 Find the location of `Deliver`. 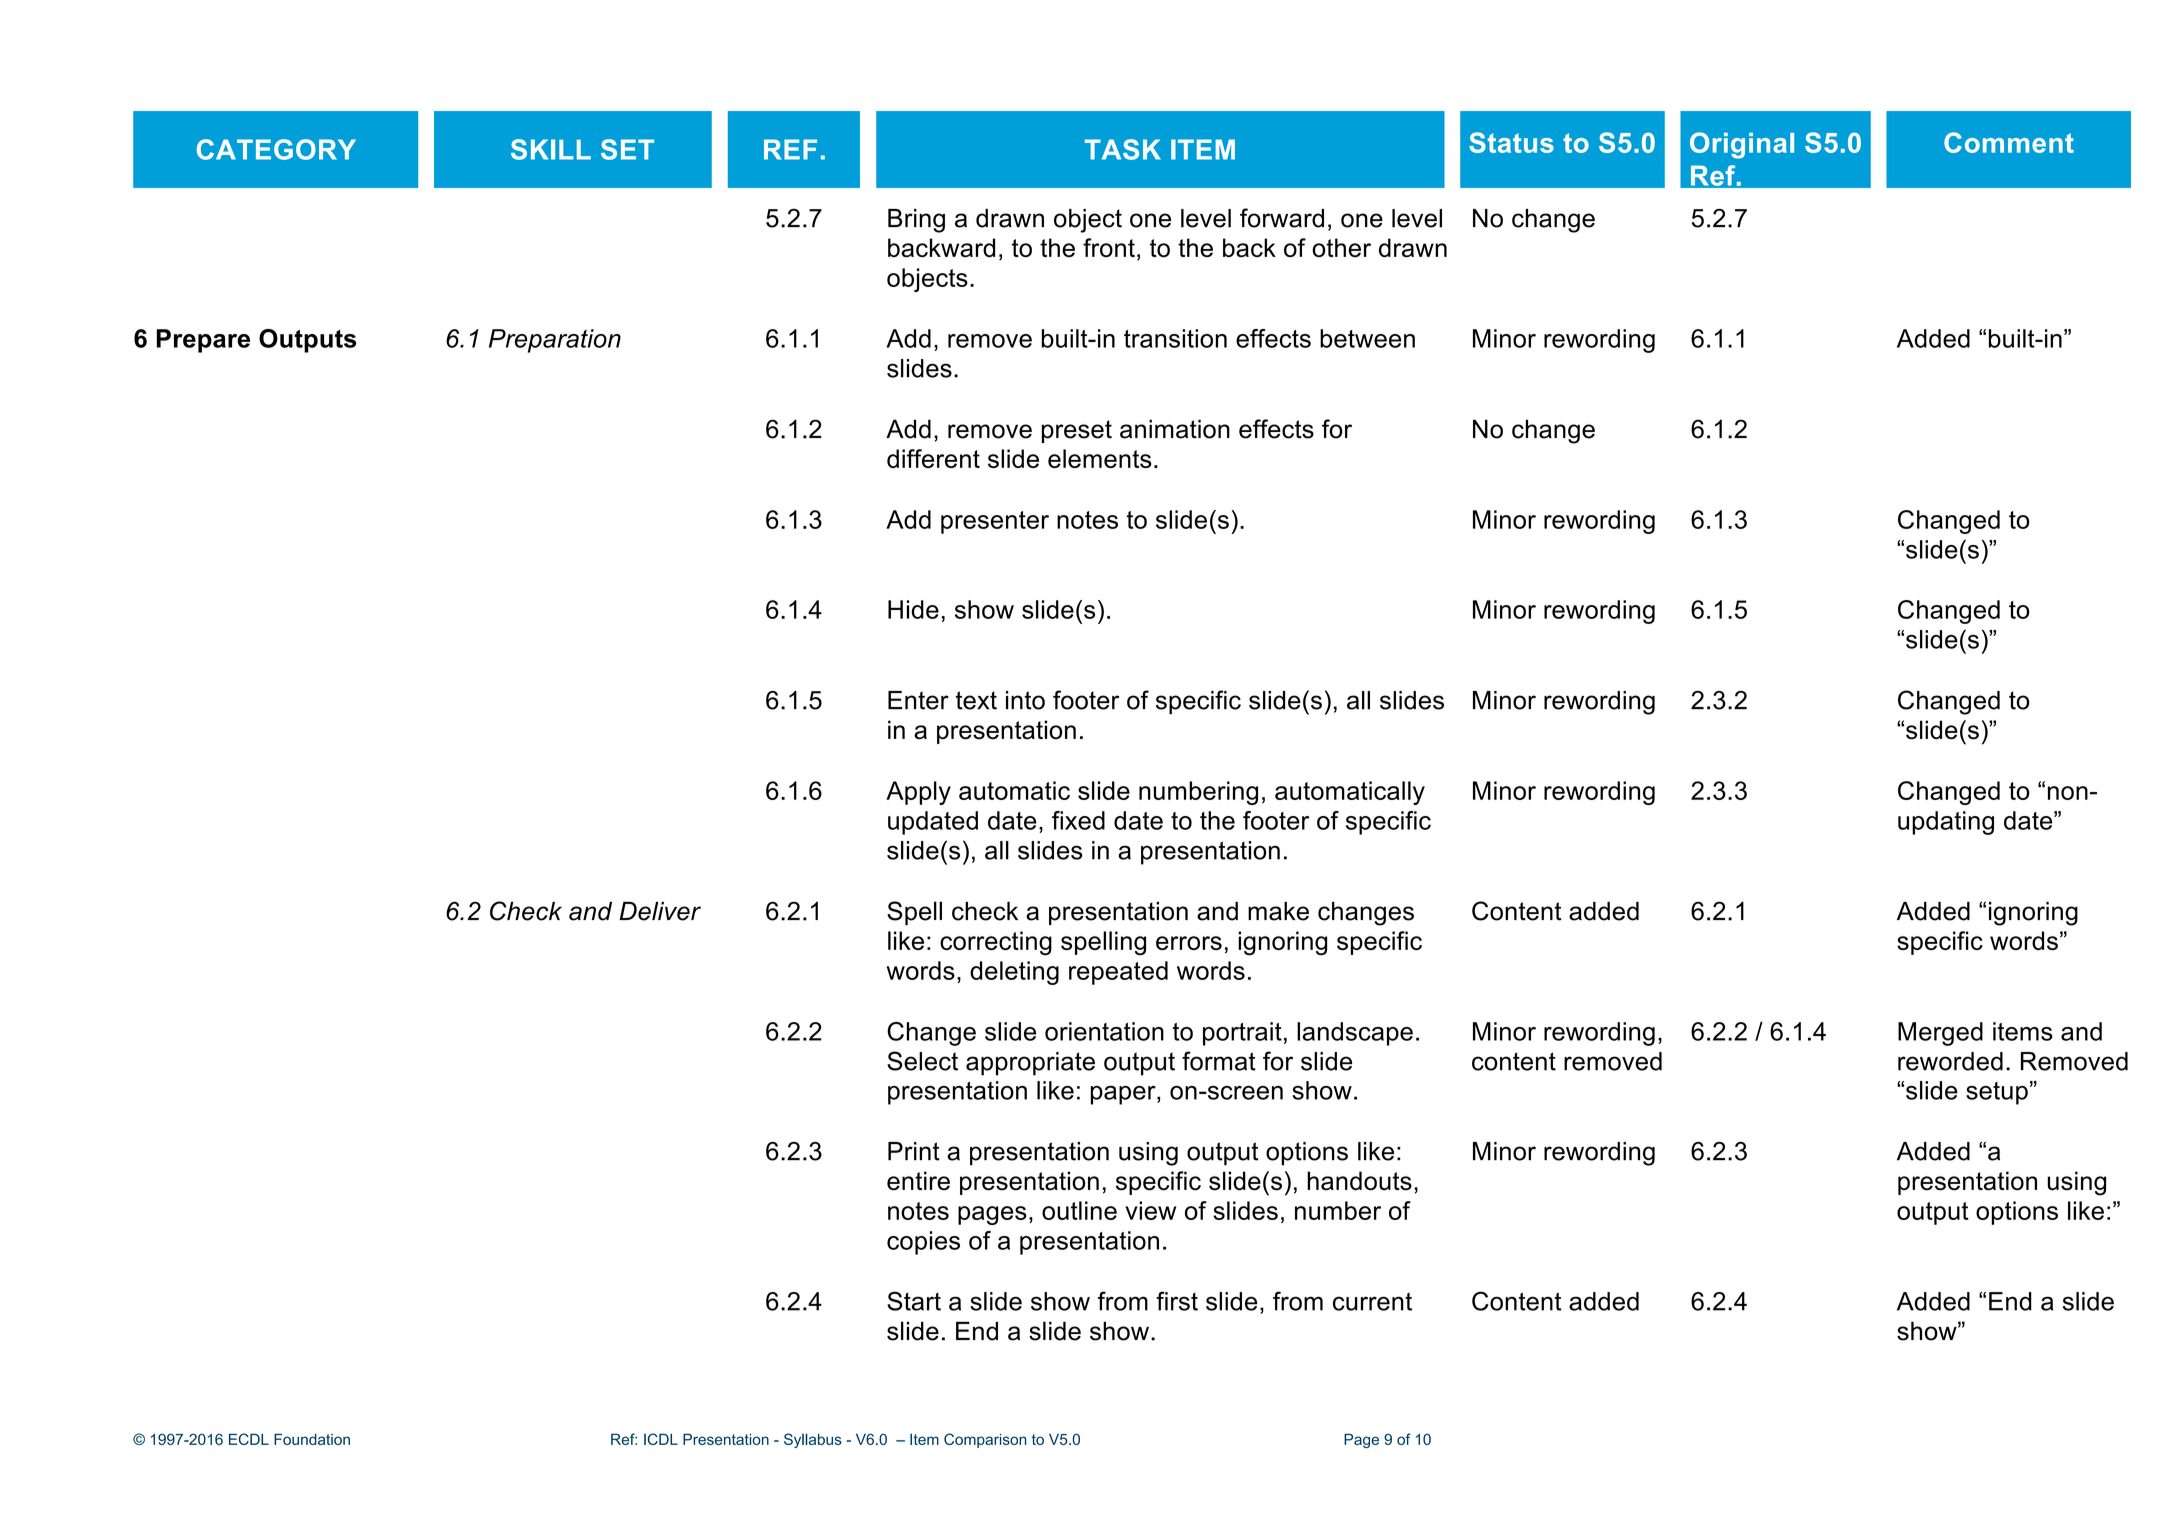

Deliver is located at coordinates (660, 911).
